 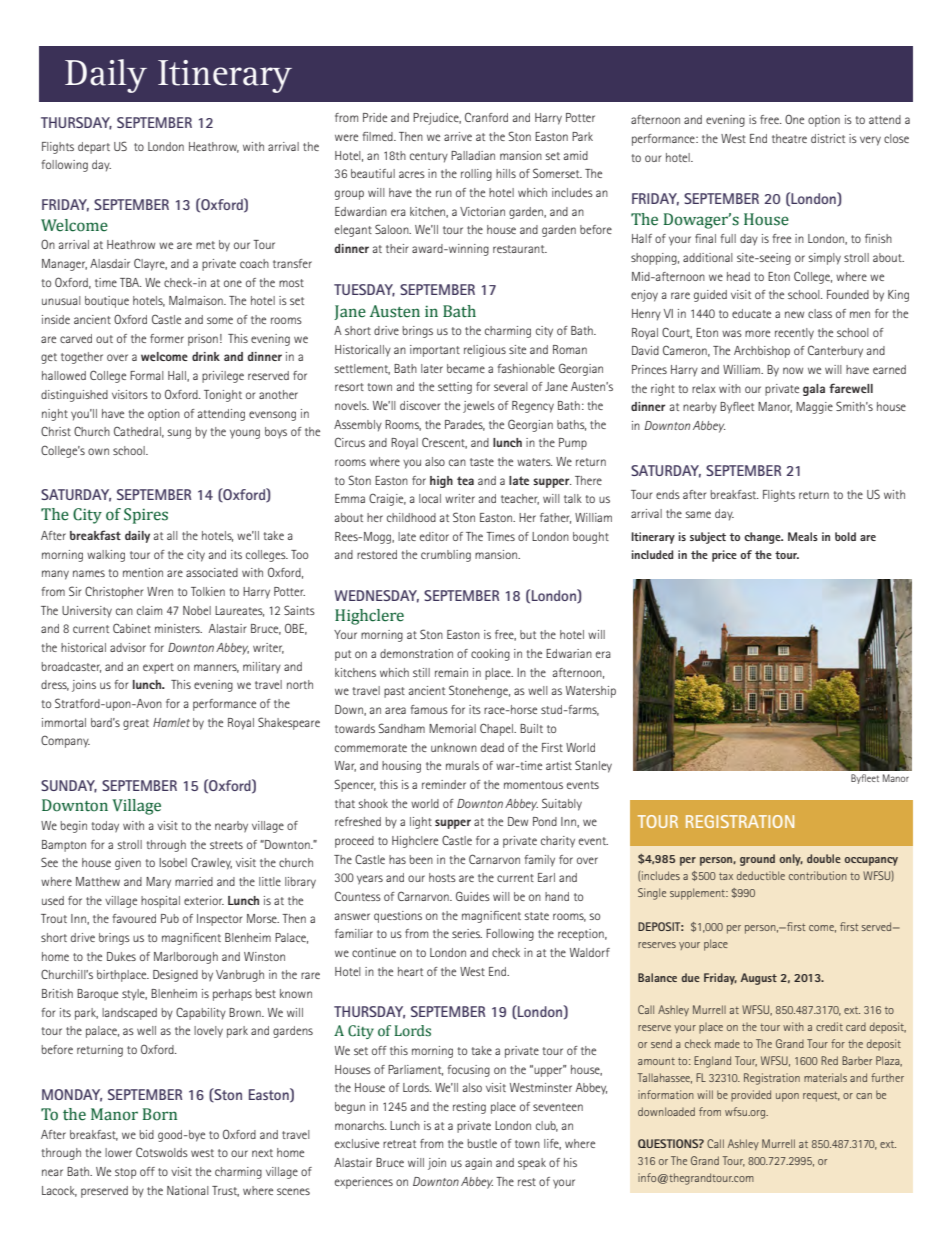 I want to click on crumbling, so click(x=446, y=556).
